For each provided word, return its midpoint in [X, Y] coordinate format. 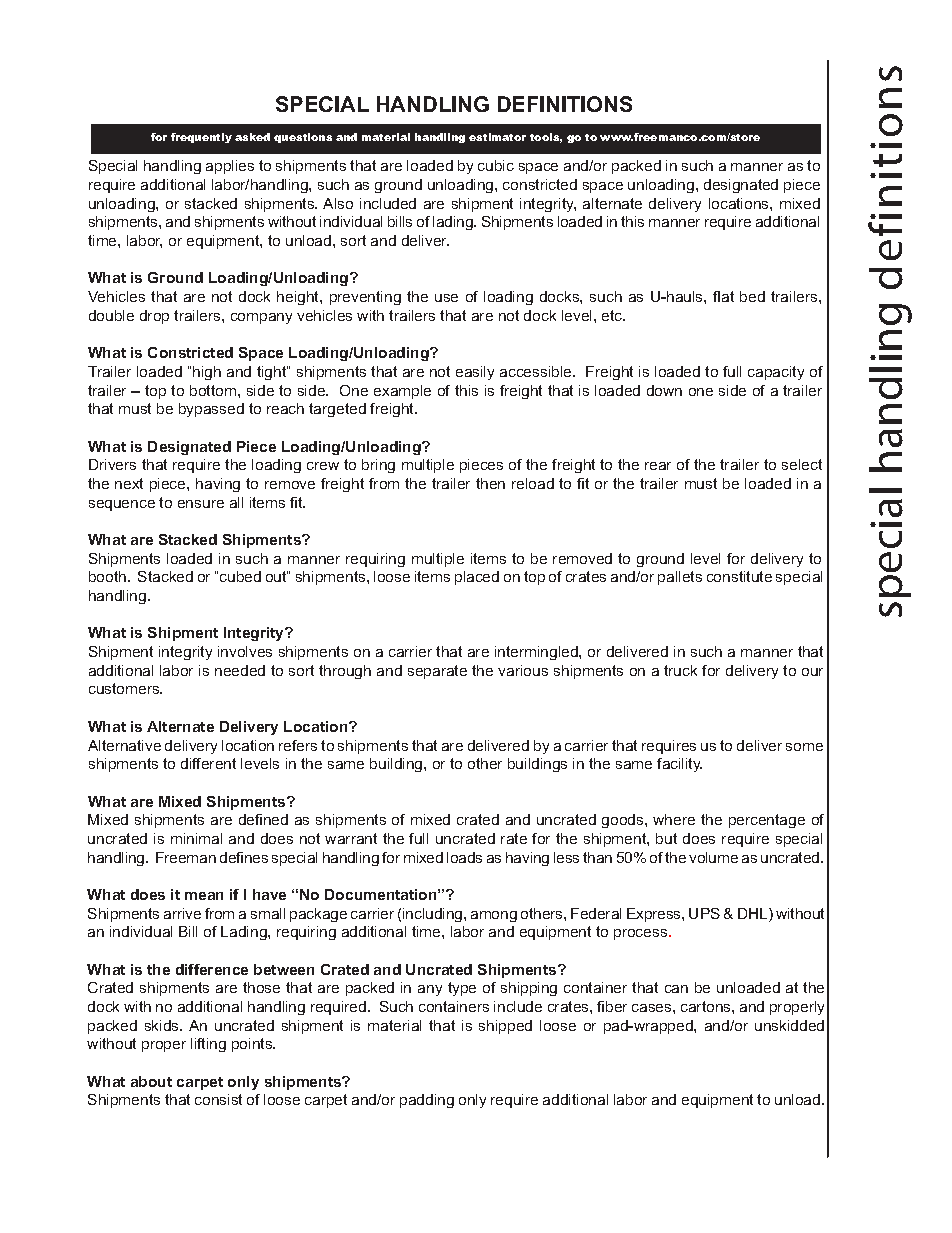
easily [475, 373]
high [207, 373]
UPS [704, 913]
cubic [496, 165]
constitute [739, 576]
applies [230, 167]
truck [680, 670]
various [523, 670]
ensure [201, 504]
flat [723, 296]
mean [204, 896]
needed [240, 670]
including [434, 915]
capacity [776, 373]
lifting [208, 1045]
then [490, 483]
